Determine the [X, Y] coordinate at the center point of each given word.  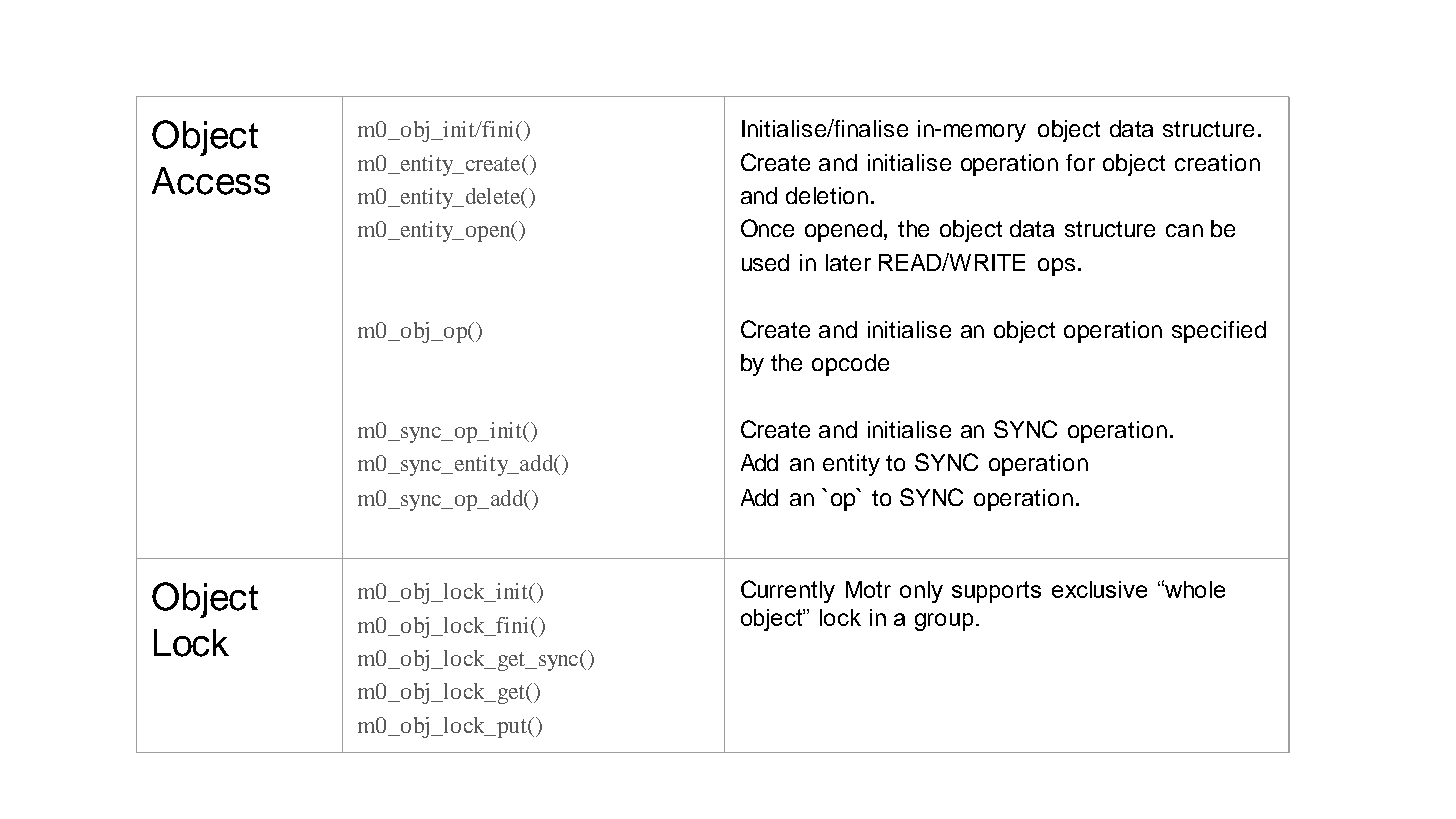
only [921, 592]
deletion [827, 195]
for [1080, 162]
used [765, 262]
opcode [850, 365]
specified [1219, 332]
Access [211, 181]
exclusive [1099, 589]
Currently [788, 591]
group [944, 622]
